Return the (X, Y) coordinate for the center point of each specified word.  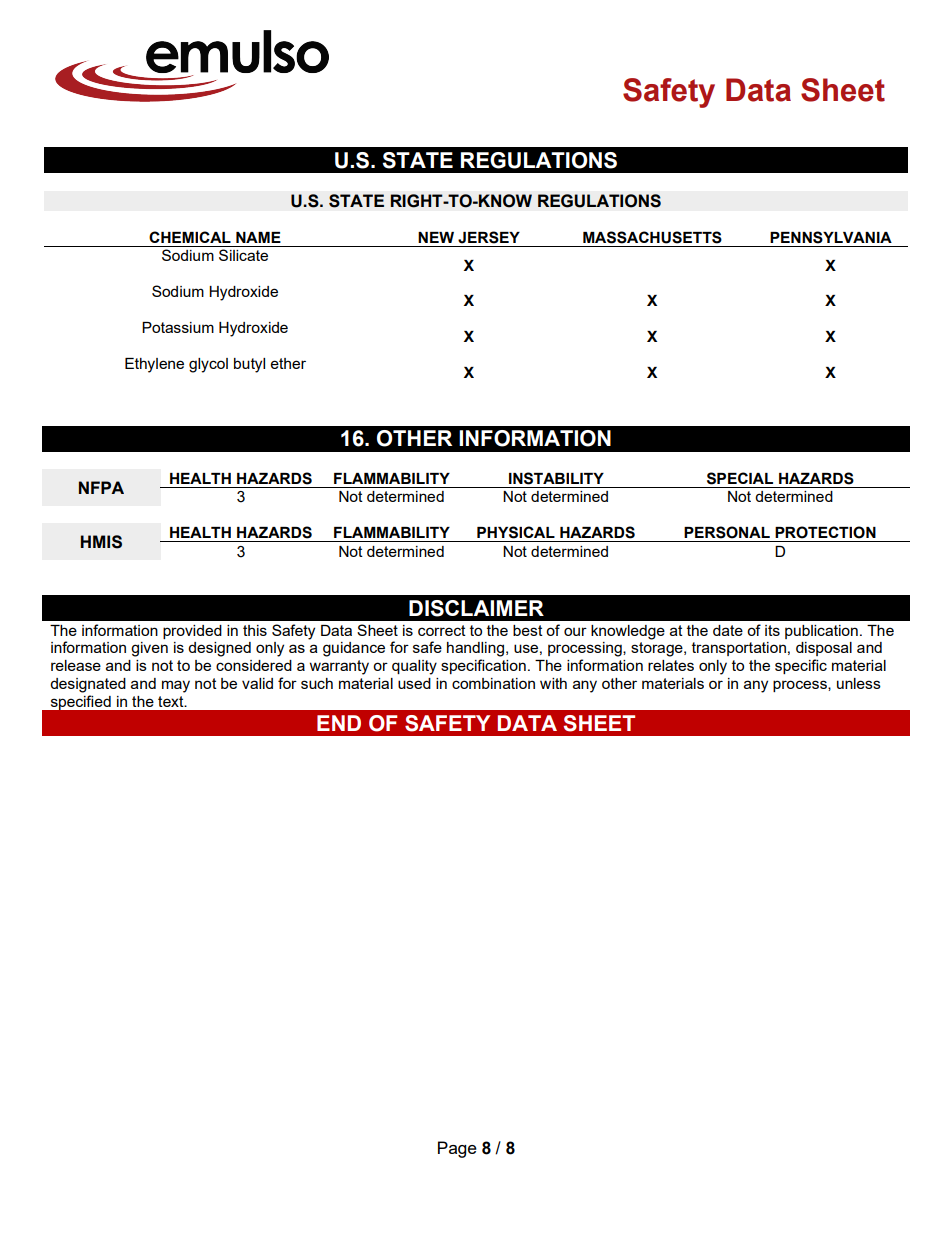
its (772, 630)
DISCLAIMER (476, 608)
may (176, 686)
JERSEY (489, 237)
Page (457, 1149)
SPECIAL (740, 478)
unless (859, 683)
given (149, 649)
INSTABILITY (556, 478)
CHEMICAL (190, 237)
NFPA (101, 487)
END (339, 723)
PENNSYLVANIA (831, 237)
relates (671, 665)
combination (493, 683)
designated (88, 685)
